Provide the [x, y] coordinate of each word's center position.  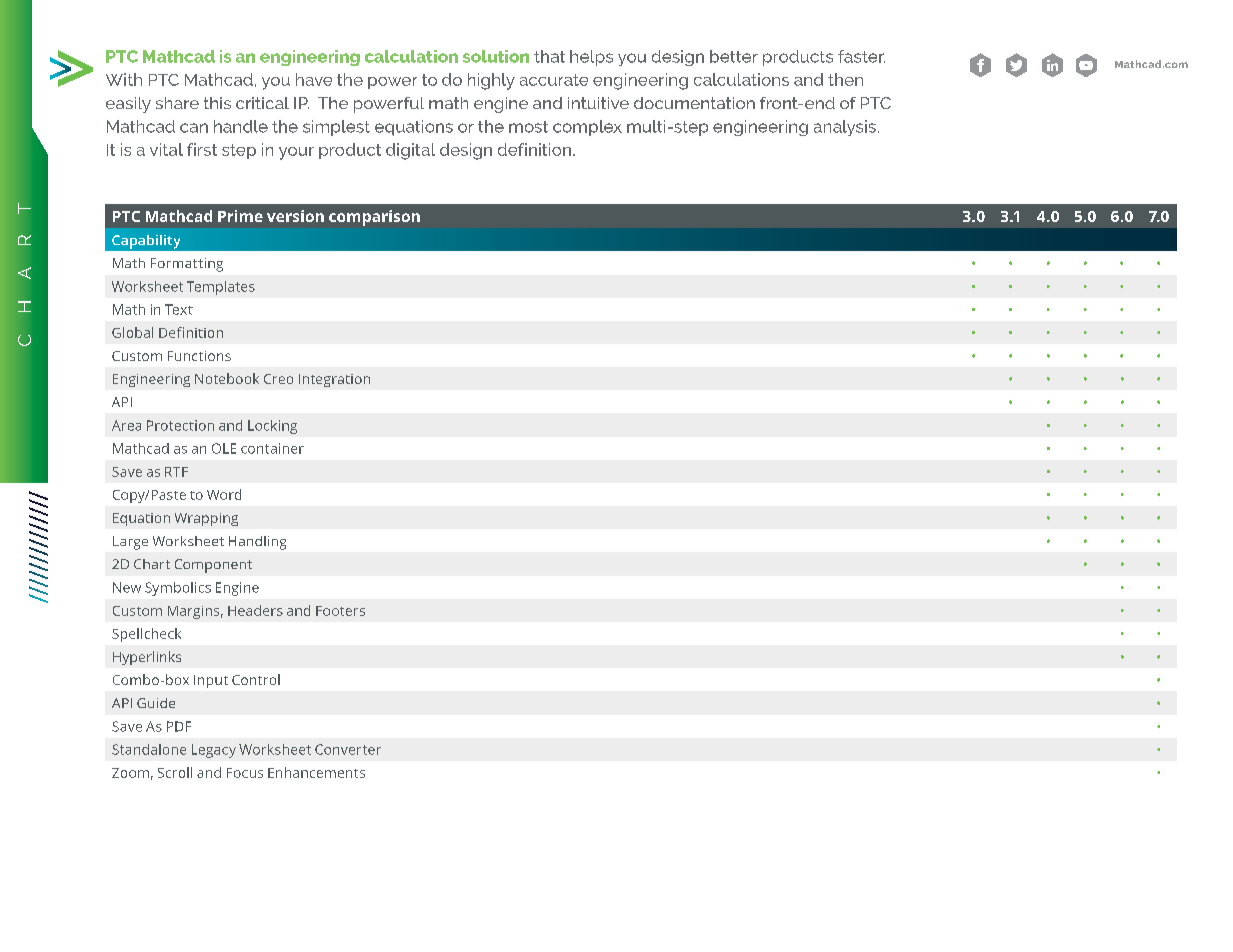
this [217, 103]
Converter [348, 749]
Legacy [214, 751]
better [734, 56]
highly [491, 81]
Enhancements [316, 772]
